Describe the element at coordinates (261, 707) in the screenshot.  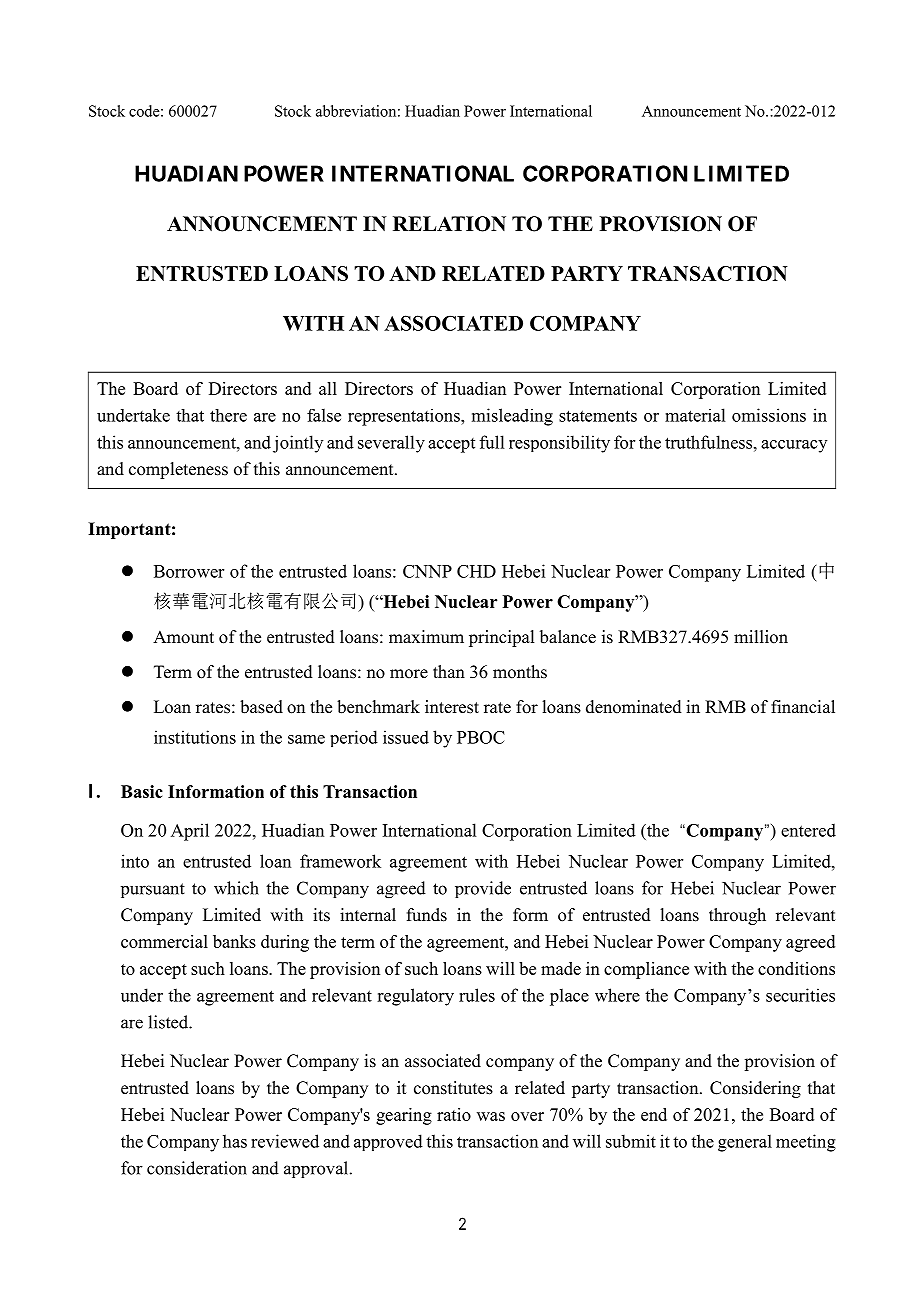
I see `based` at that location.
